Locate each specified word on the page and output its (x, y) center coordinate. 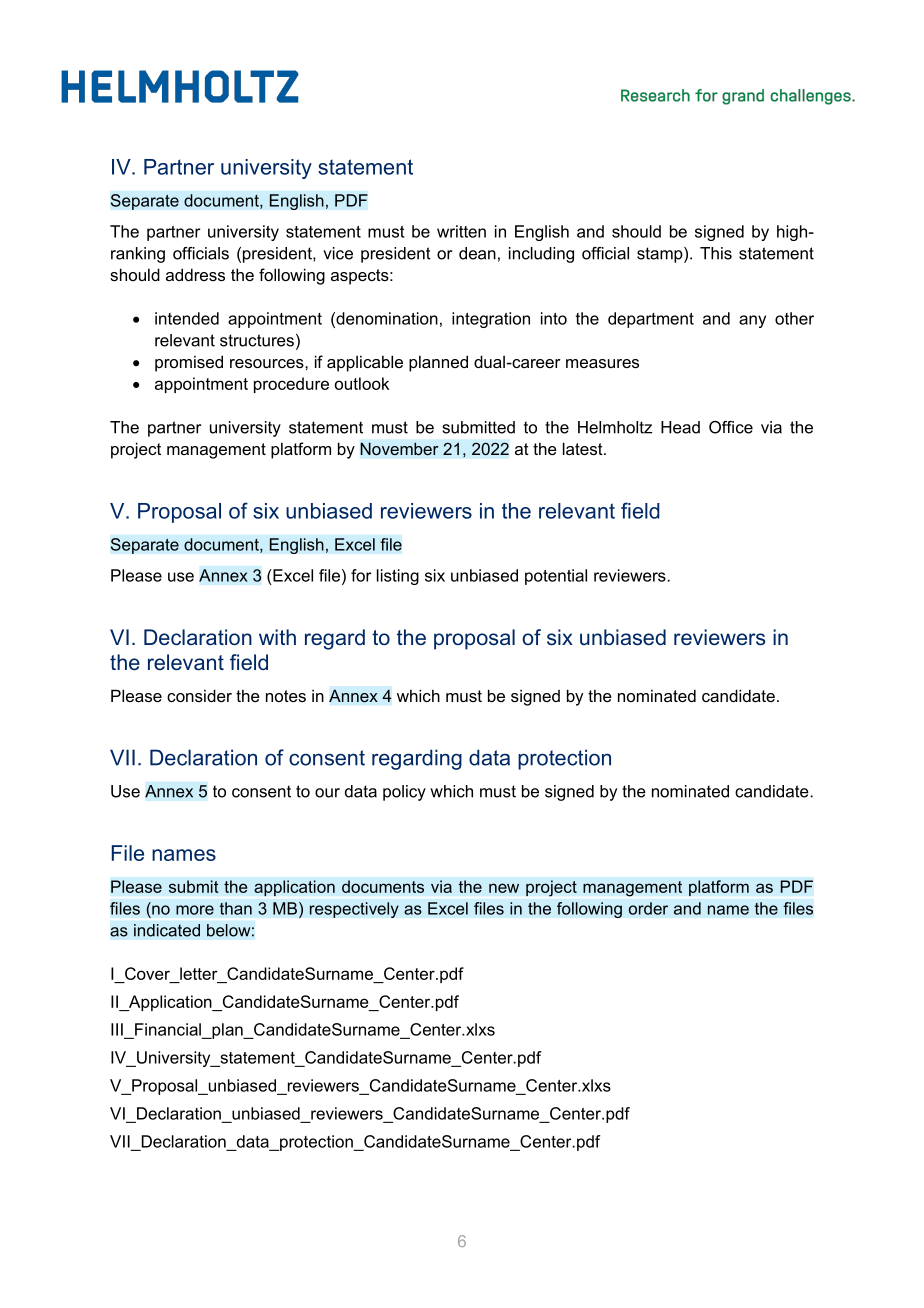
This (716, 253)
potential (556, 577)
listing (398, 577)
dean (477, 253)
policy (404, 793)
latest (584, 448)
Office (731, 427)
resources (268, 363)
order (648, 908)
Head (680, 427)
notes (286, 696)
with (277, 637)
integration (491, 320)
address (195, 274)
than (236, 908)
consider (199, 695)
